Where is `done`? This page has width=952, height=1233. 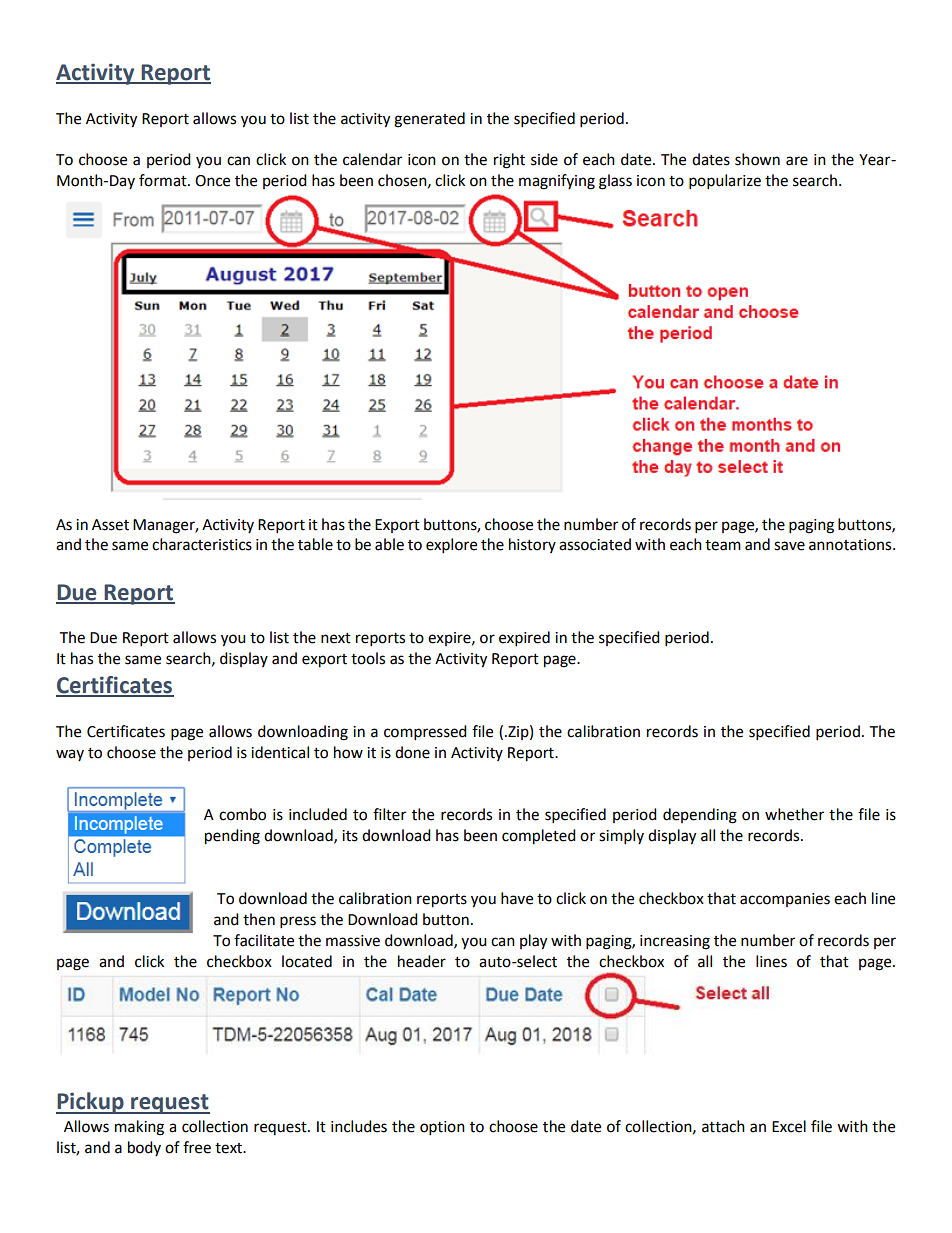
done is located at coordinates (412, 752).
